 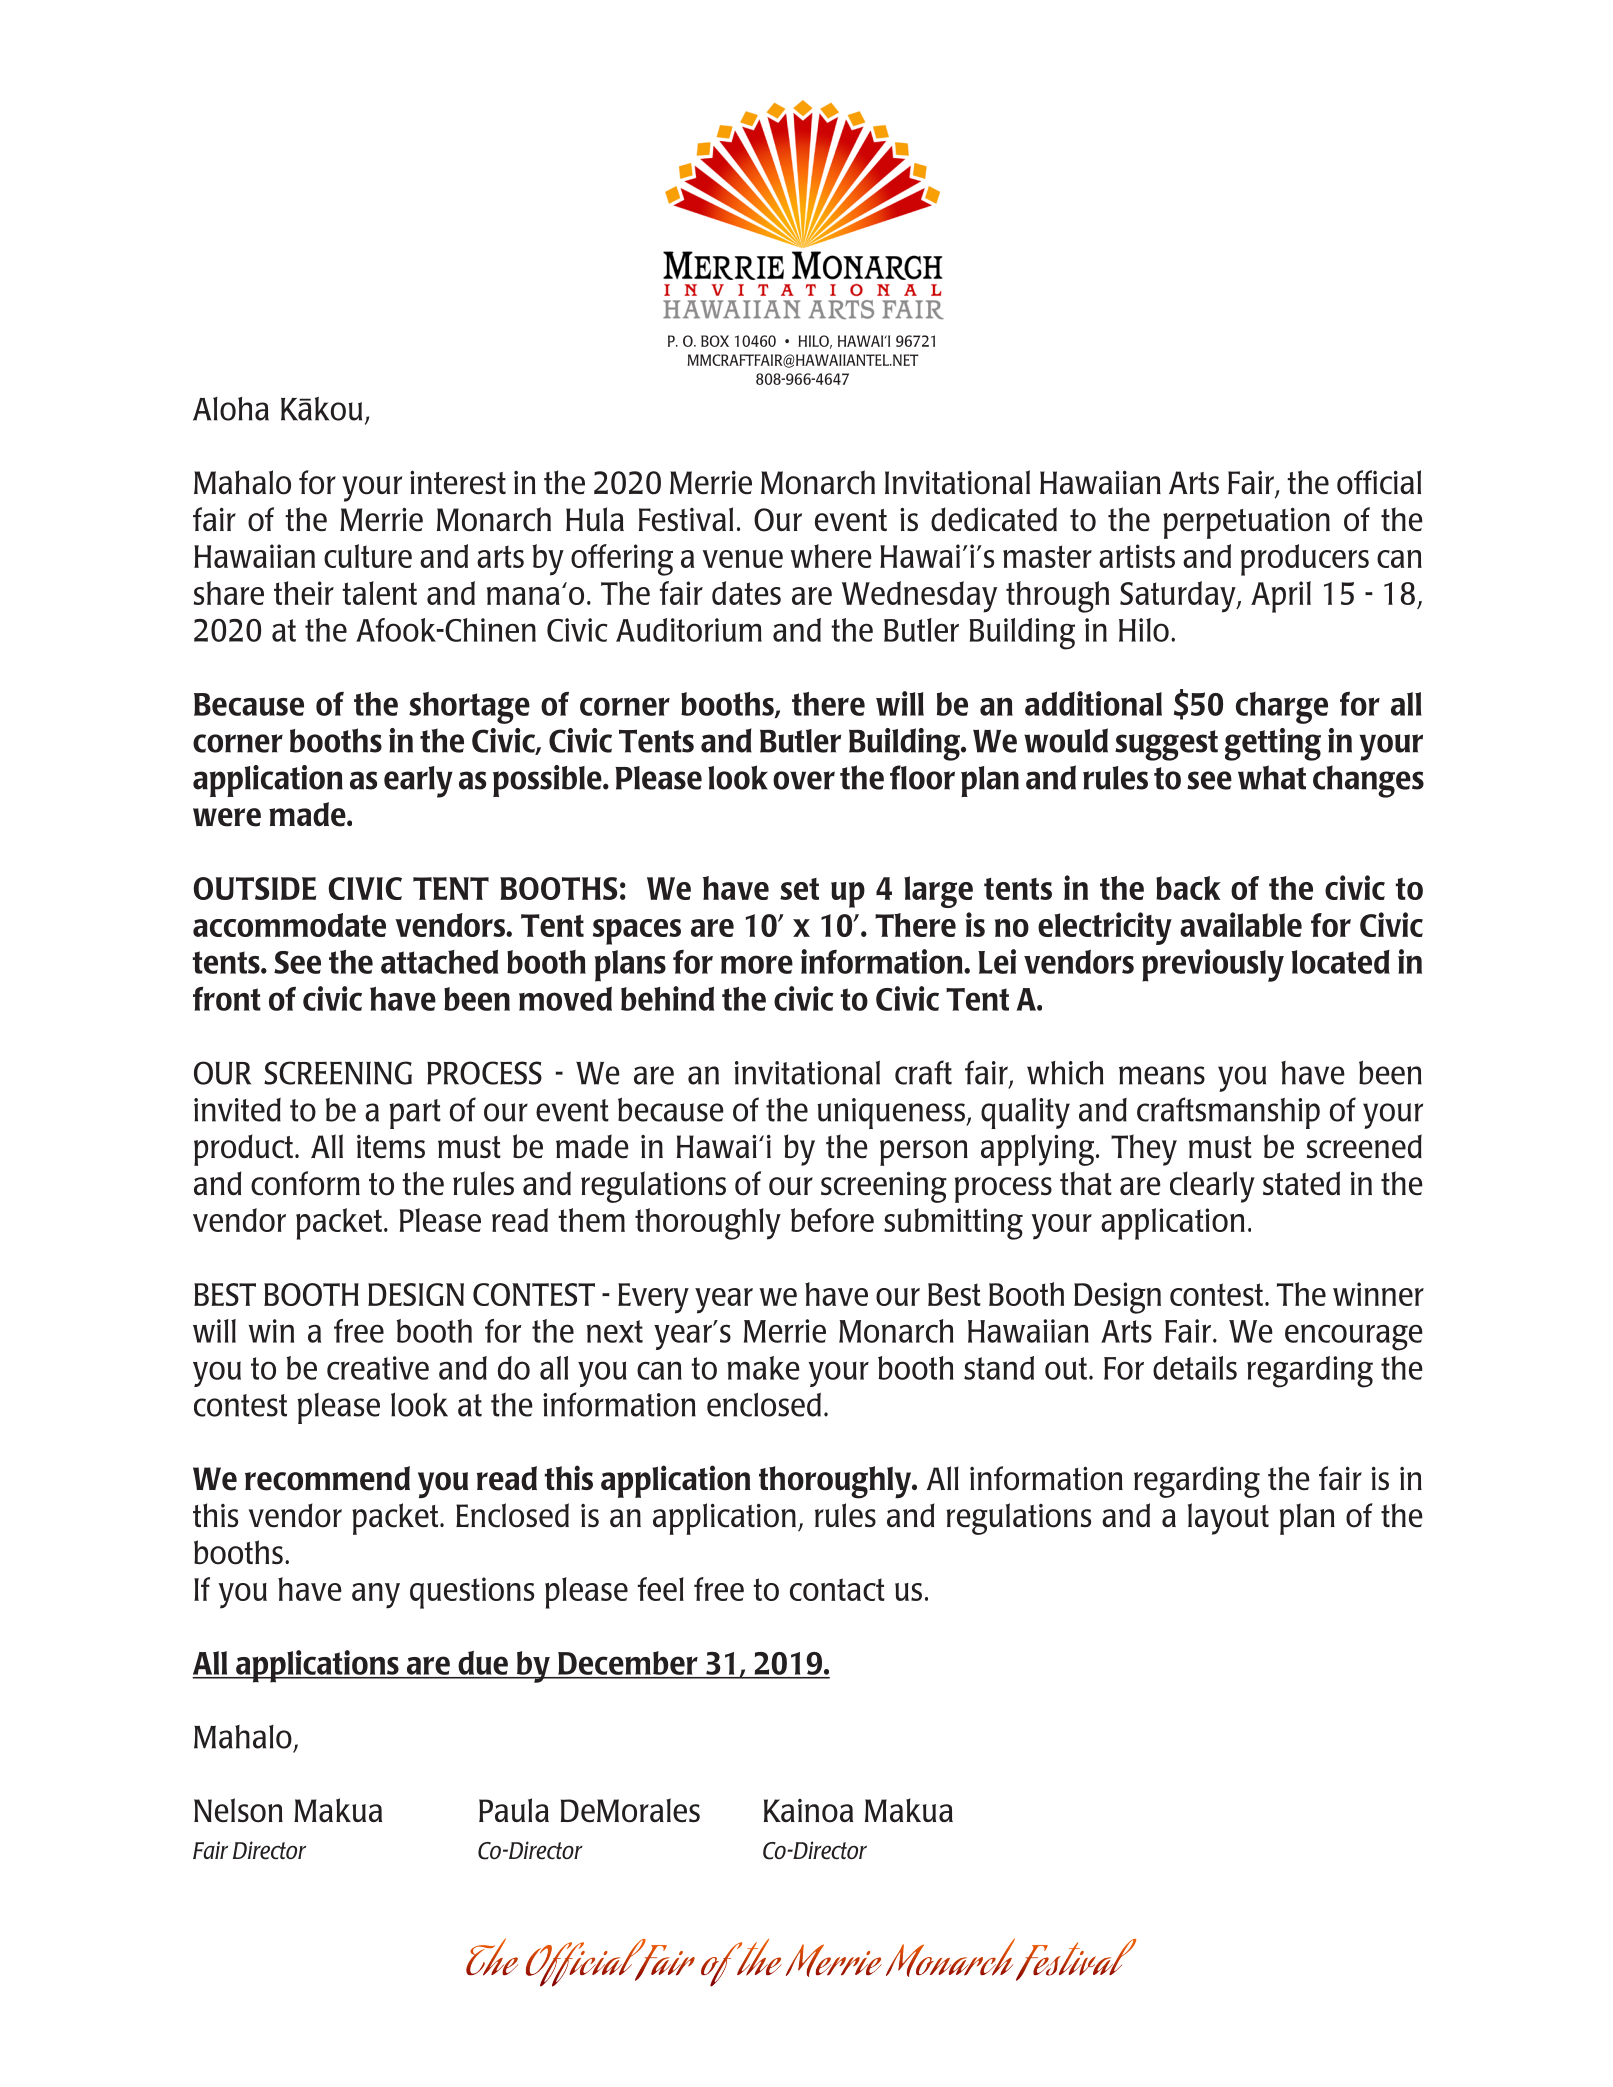 What do you see at coordinates (327, 1478) in the screenshot?
I see `recommend` at bounding box center [327, 1478].
